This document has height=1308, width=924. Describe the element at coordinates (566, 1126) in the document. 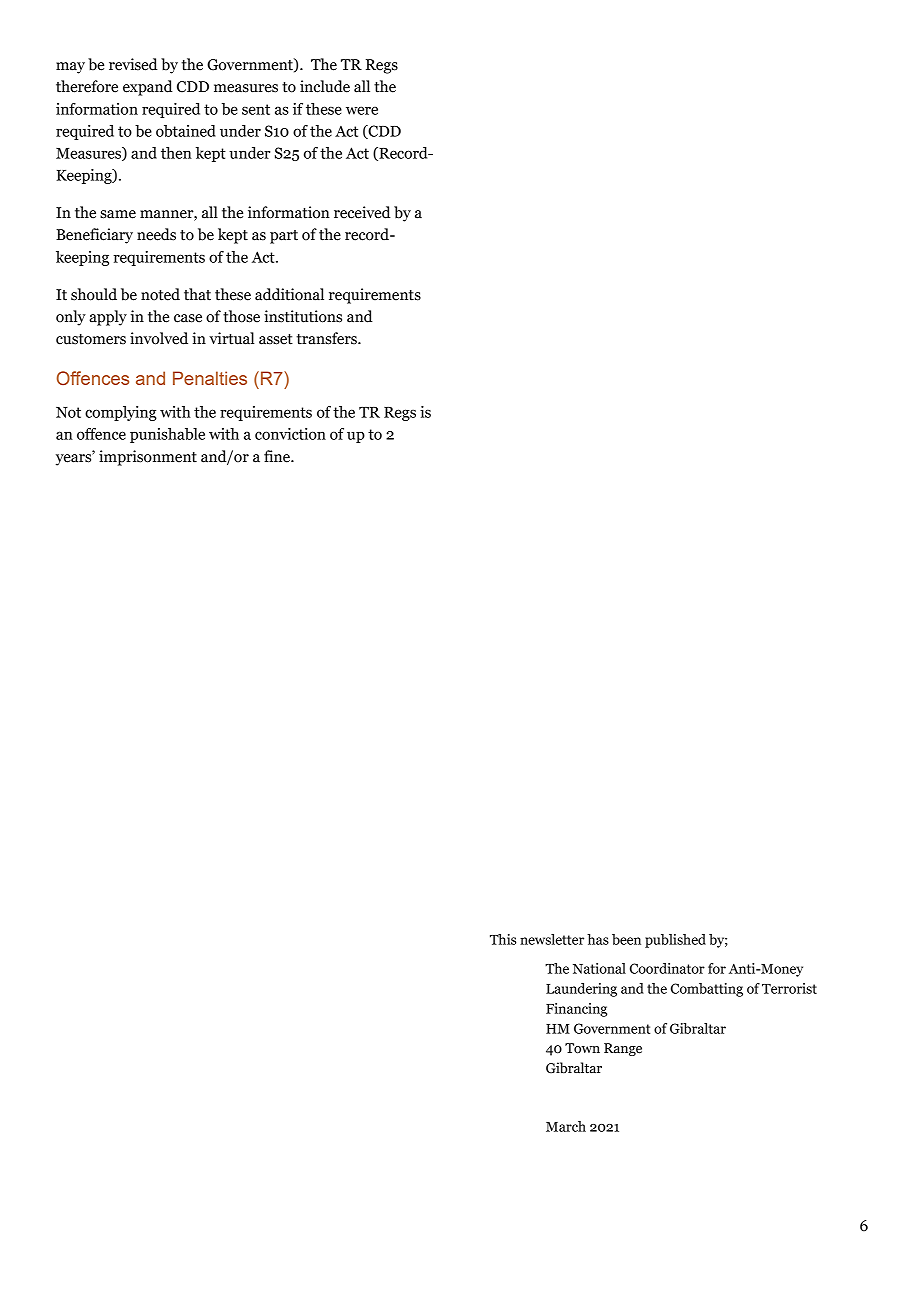

I see `March` at that location.
